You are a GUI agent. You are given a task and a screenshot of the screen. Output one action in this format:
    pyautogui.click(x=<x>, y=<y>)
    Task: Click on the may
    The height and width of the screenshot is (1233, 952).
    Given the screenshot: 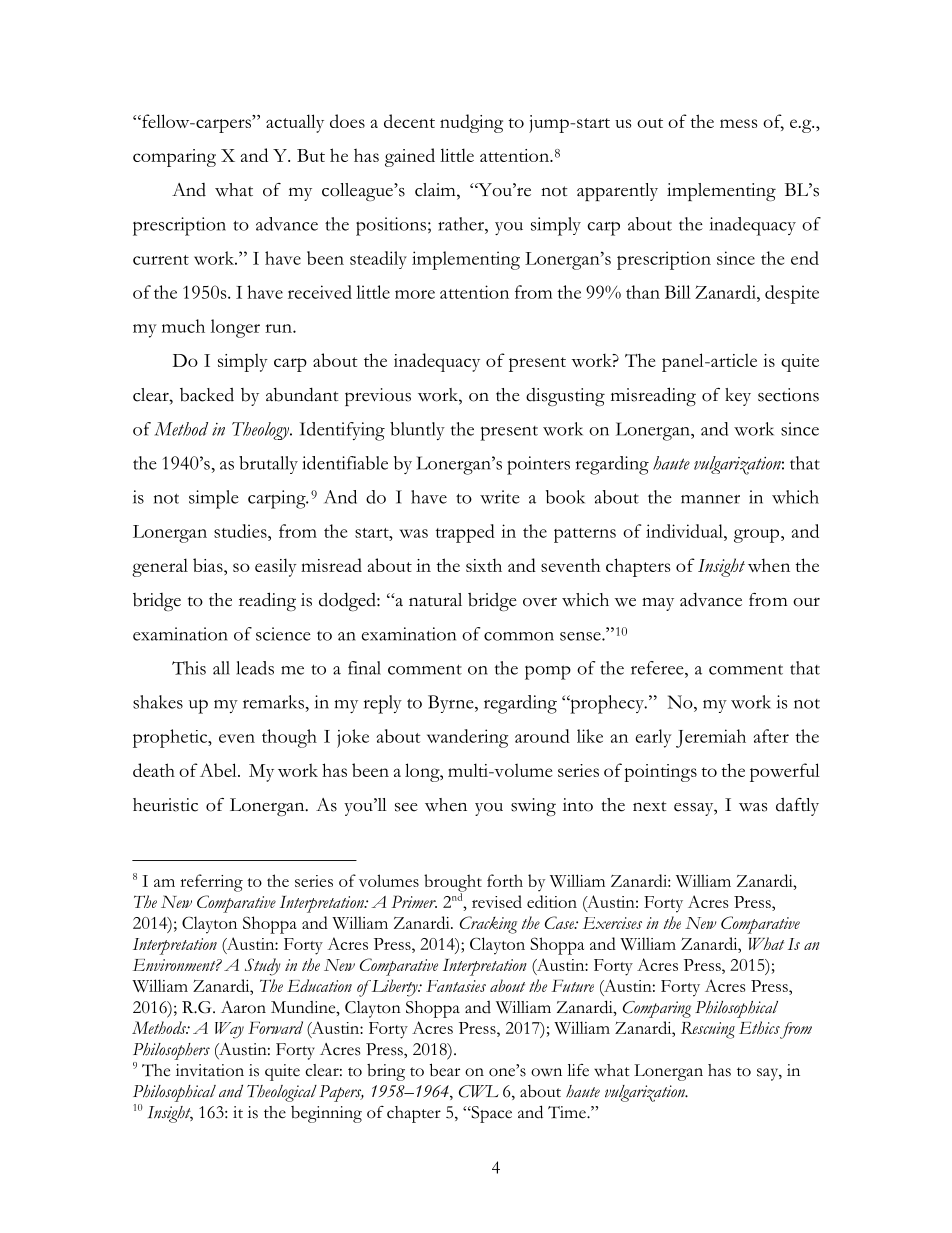 What is the action you would take?
    pyautogui.click(x=658, y=604)
